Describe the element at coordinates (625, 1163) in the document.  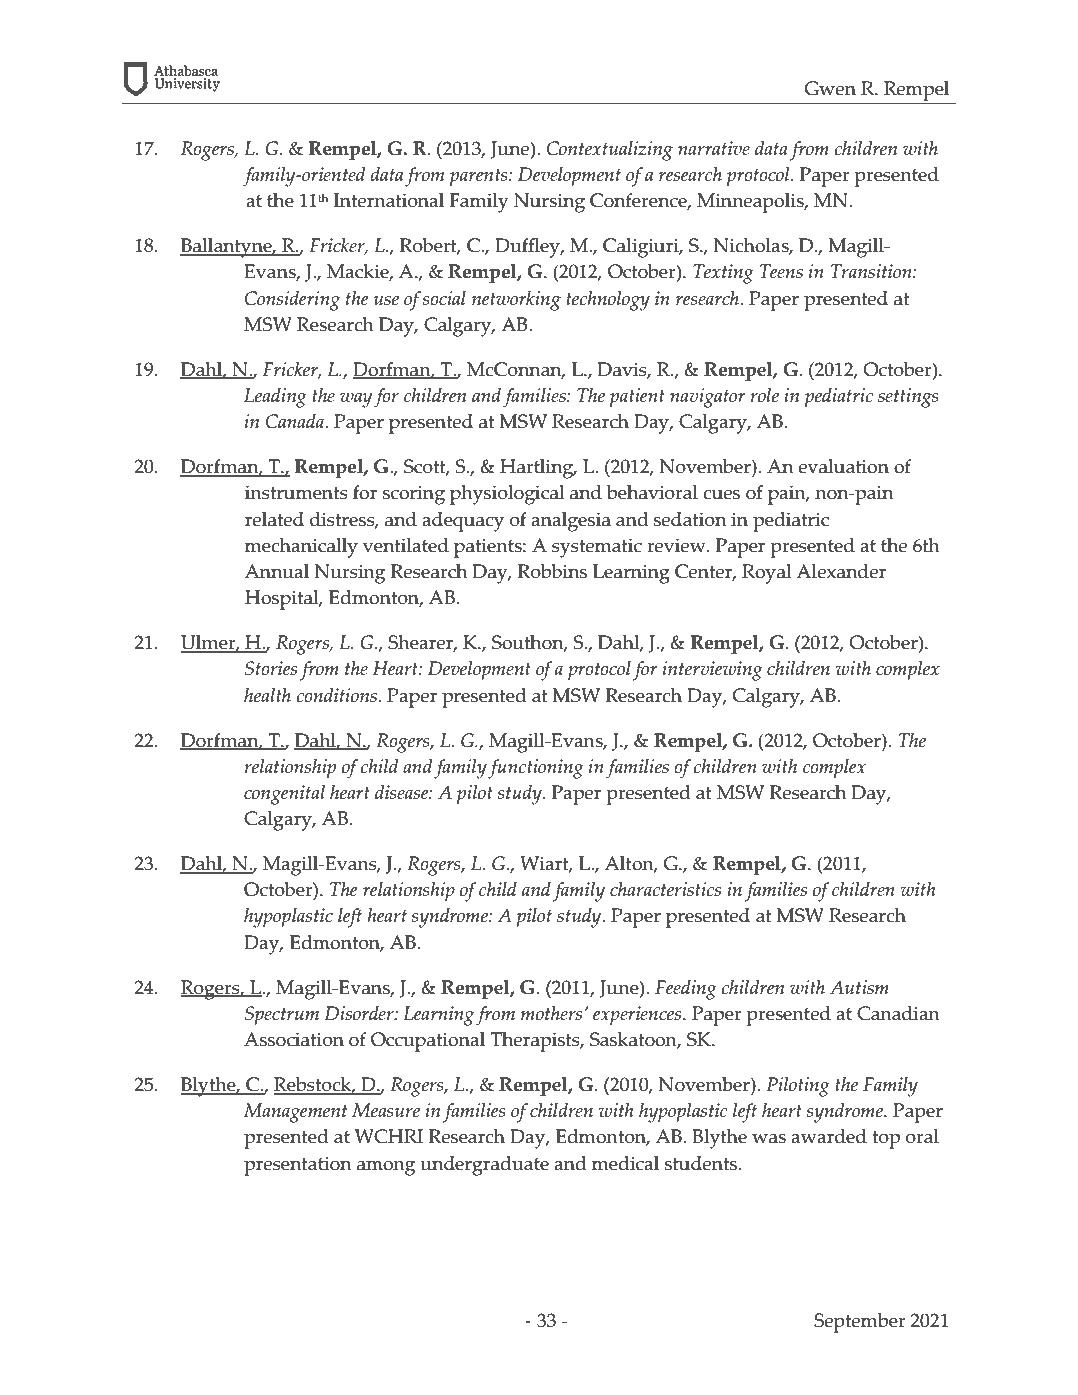
I see `medical` at that location.
